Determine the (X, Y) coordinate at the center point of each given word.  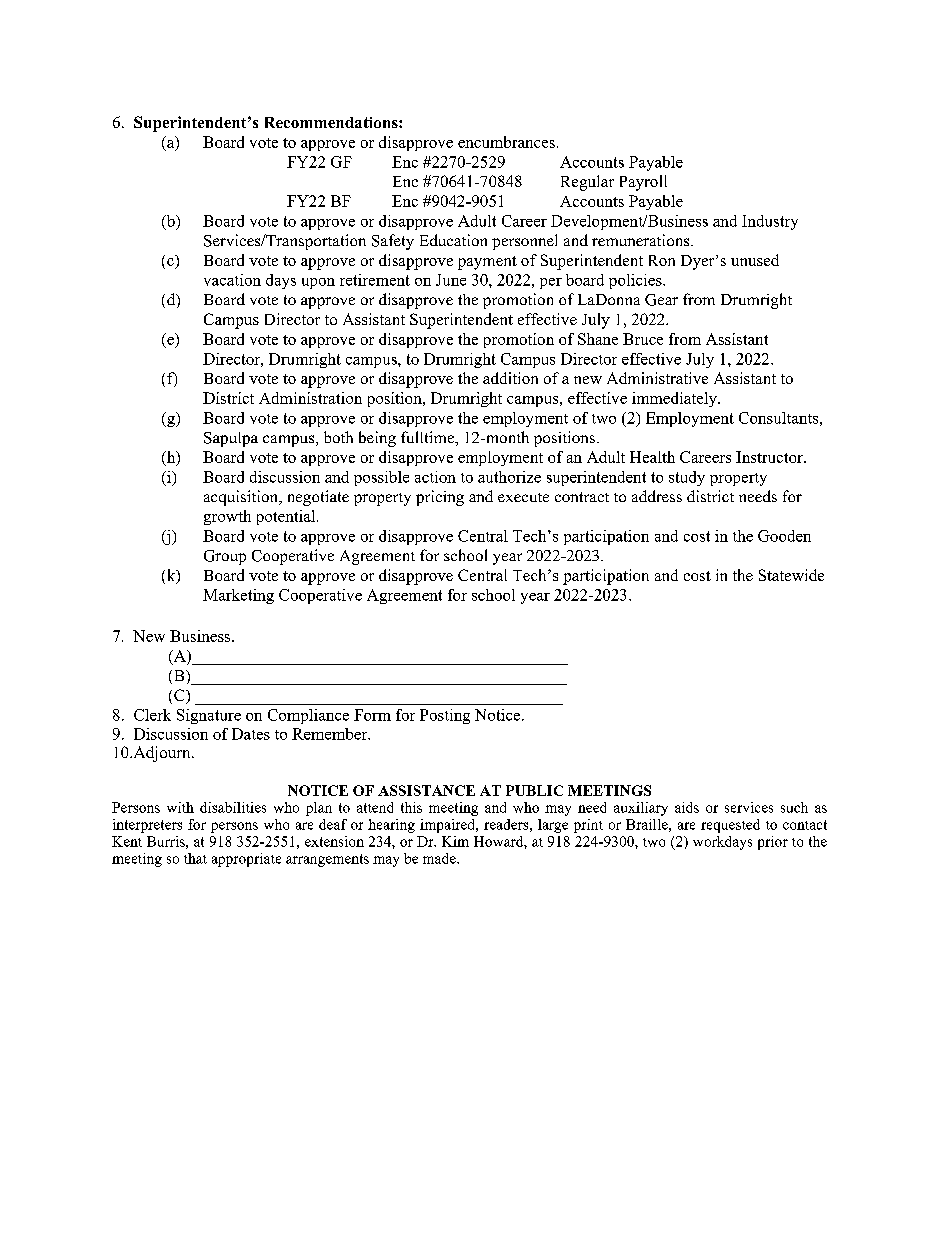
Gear (661, 300)
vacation (232, 280)
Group (225, 557)
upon (318, 283)
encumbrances (506, 142)
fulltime (428, 437)
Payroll (643, 183)
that (195, 858)
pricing (440, 498)
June (451, 280)
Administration (310, 398)
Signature (209, 716)
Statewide (791, 575)
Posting (445, 716)
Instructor (770, 457)
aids (687, 807)
